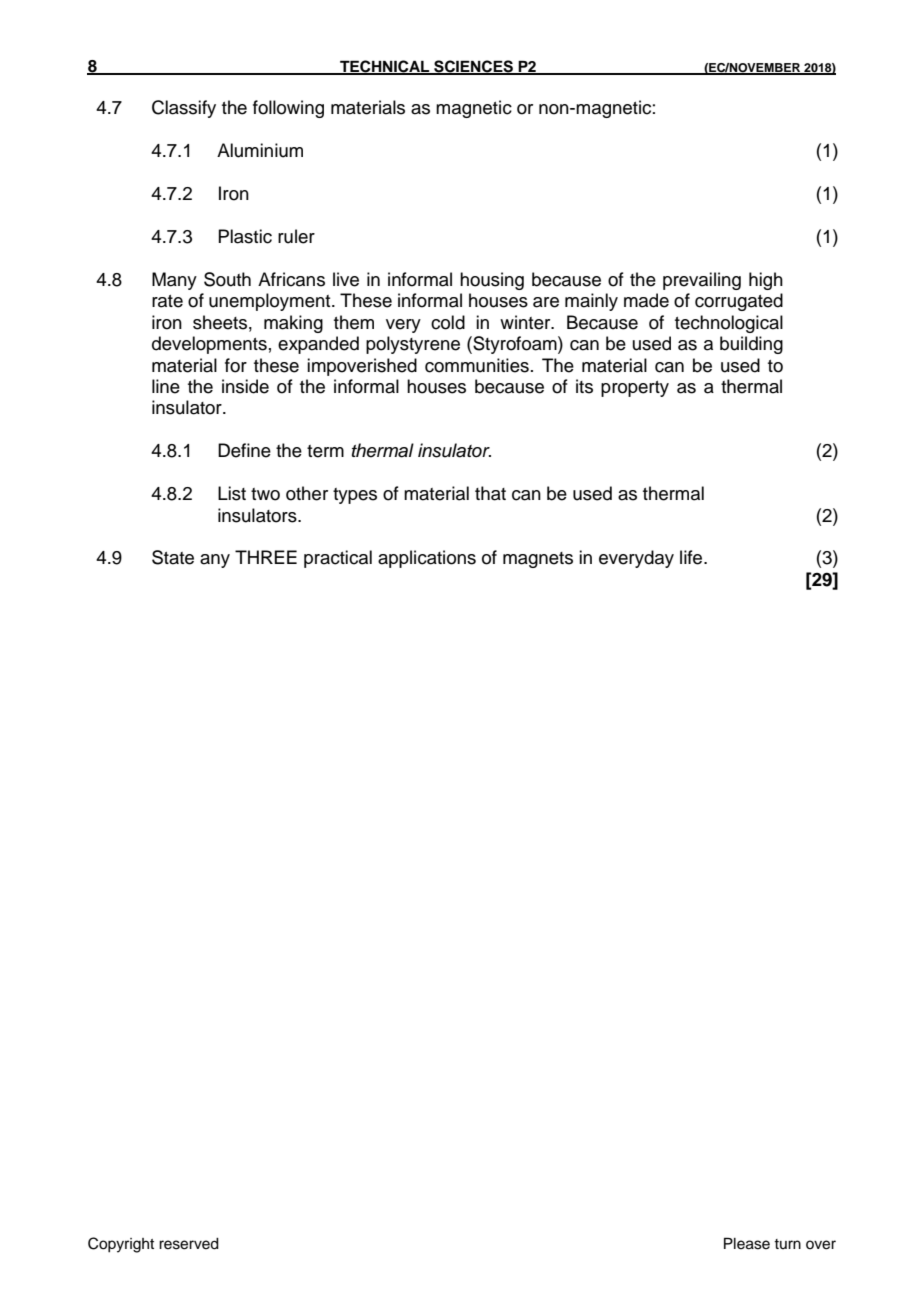  I want to click on life, so click(692, 557).
